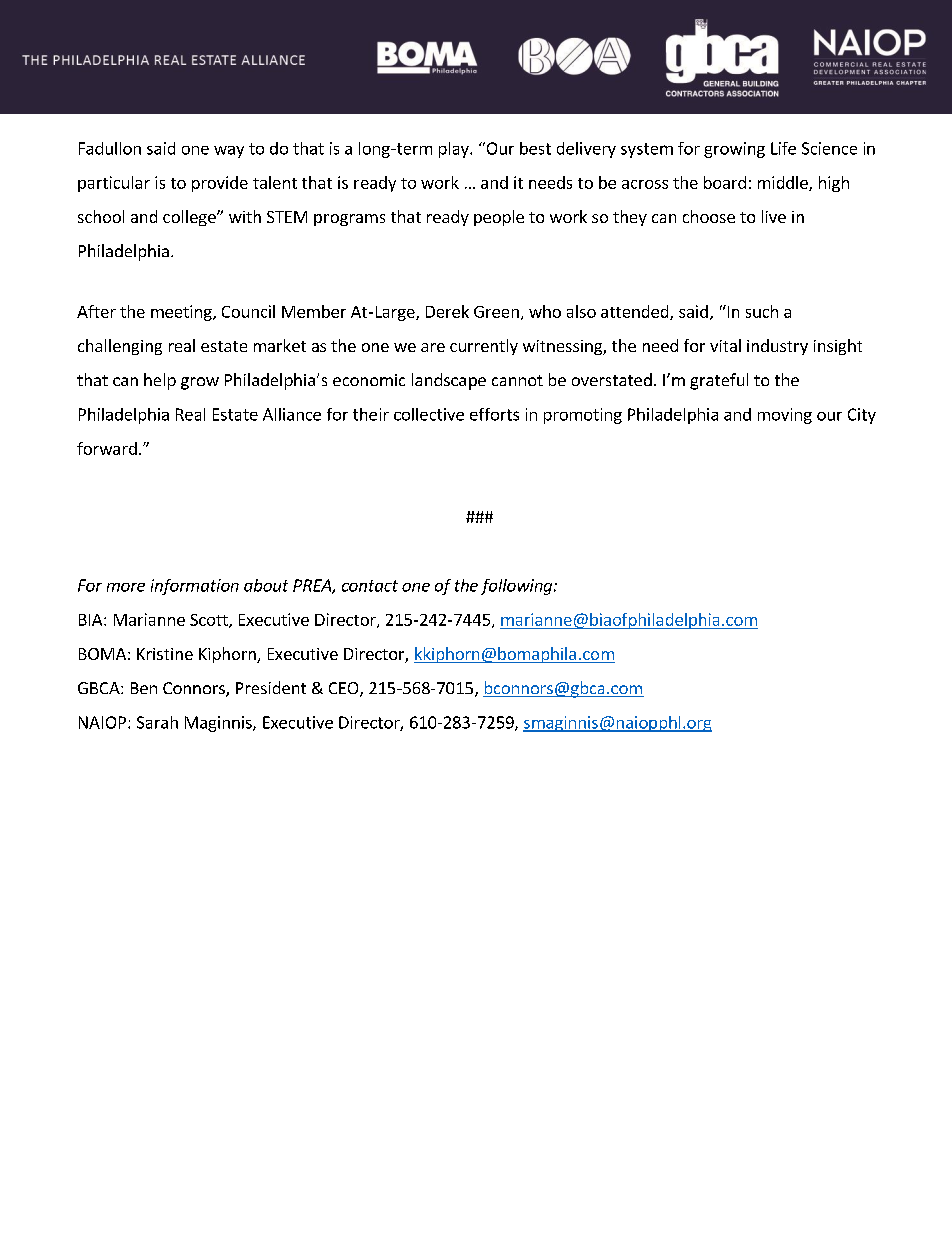  What do you see at coordinates (229, 152) in the screenshot?
I see `way` at bounding box center [229, 152].
